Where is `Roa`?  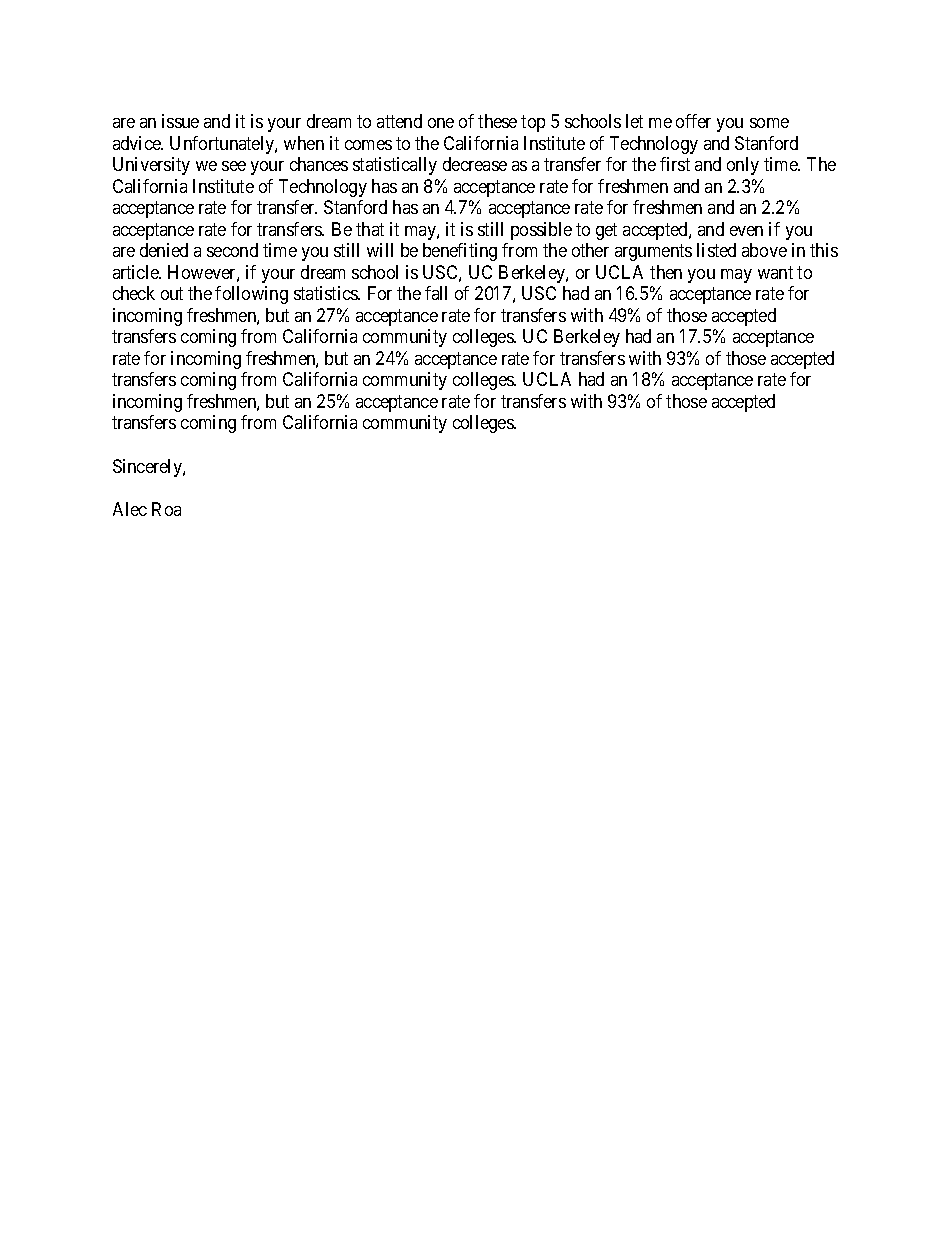
Roa is located at coordinates (166, 509).
